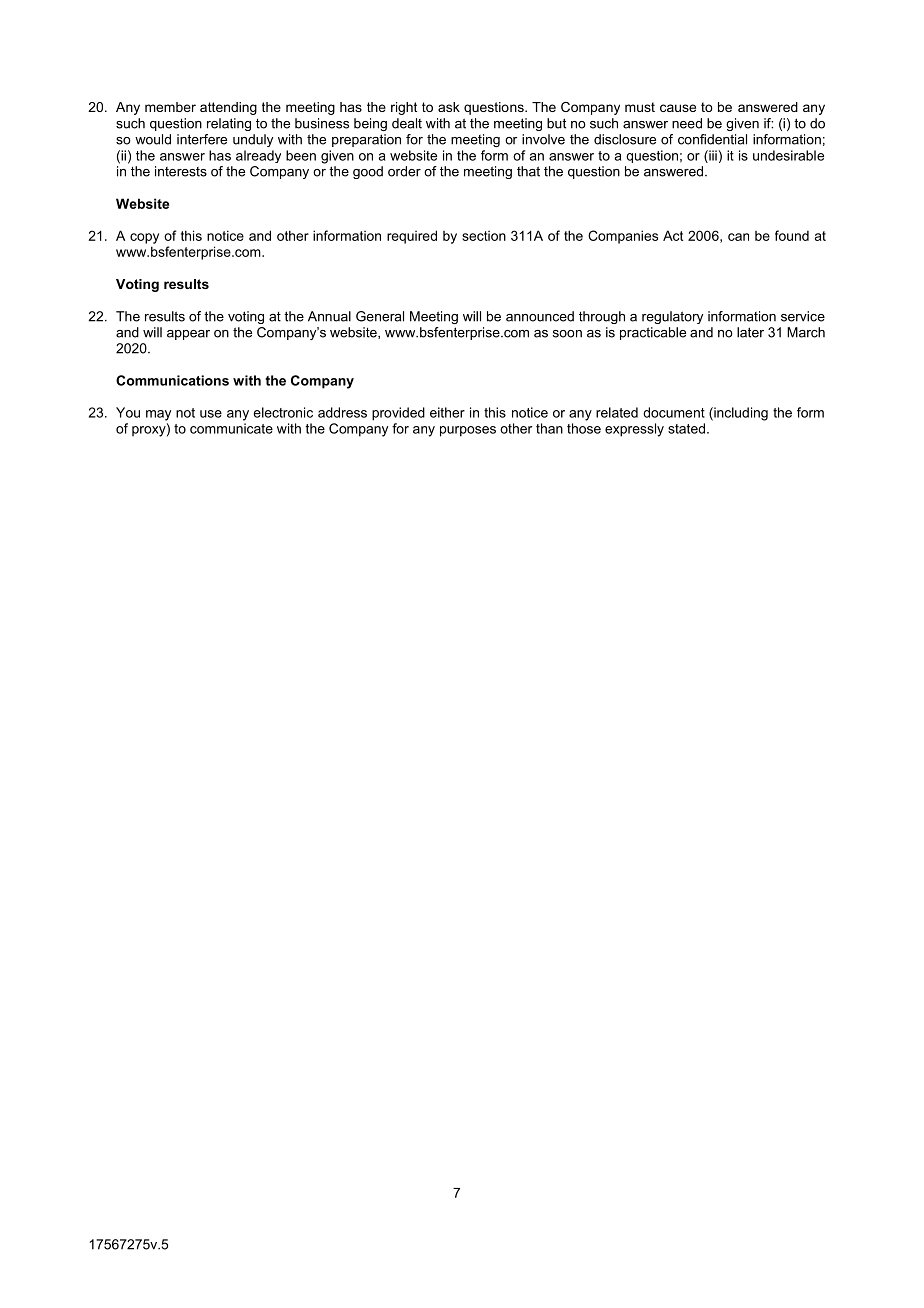  Describe the element at coordinates (738, 237) in the image. I see `can` at that location.
